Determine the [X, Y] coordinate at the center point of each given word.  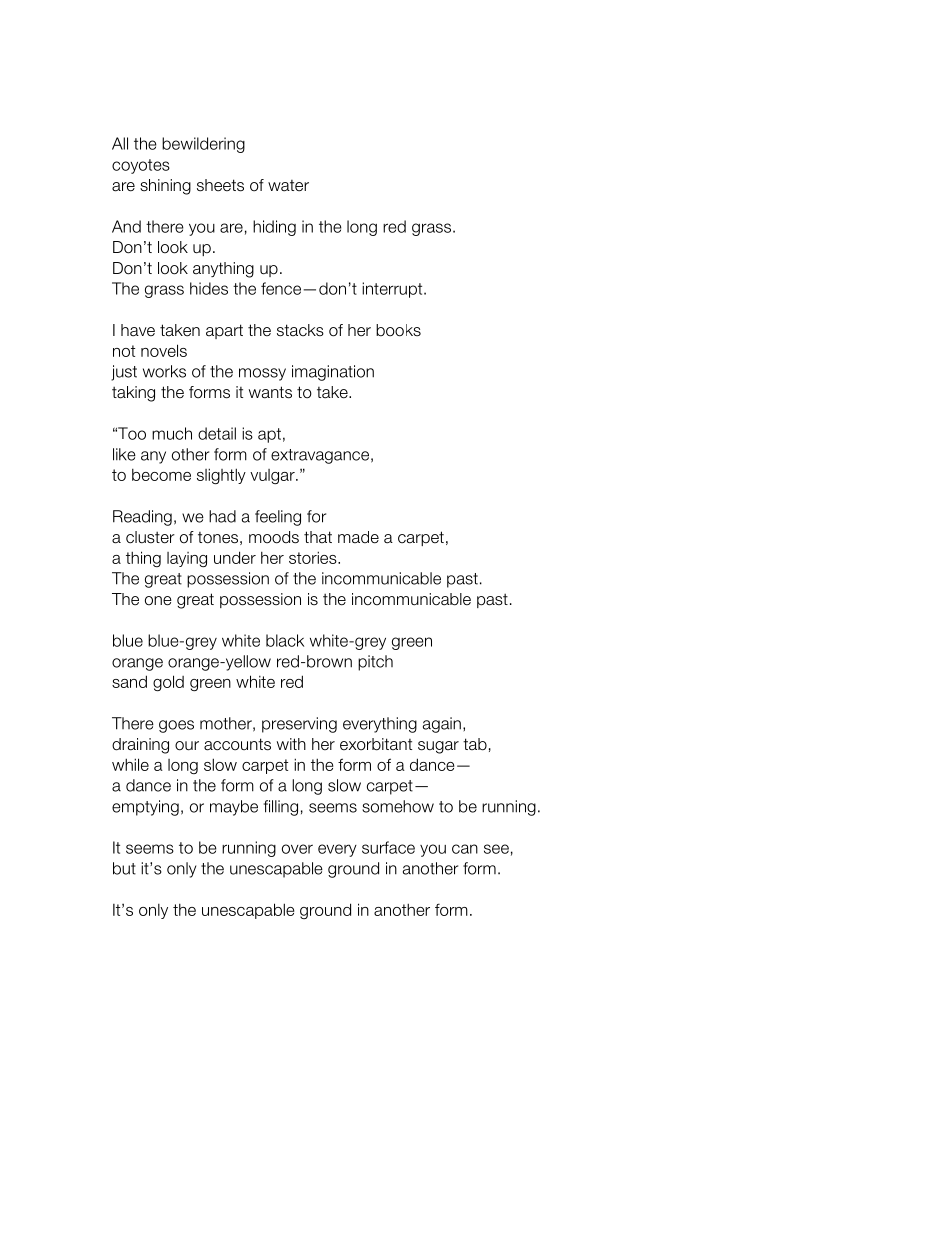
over [297, 849]
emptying [145, 808]
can [465, 849]
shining [165, 187]
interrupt [393, 290]
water [288, 186]
